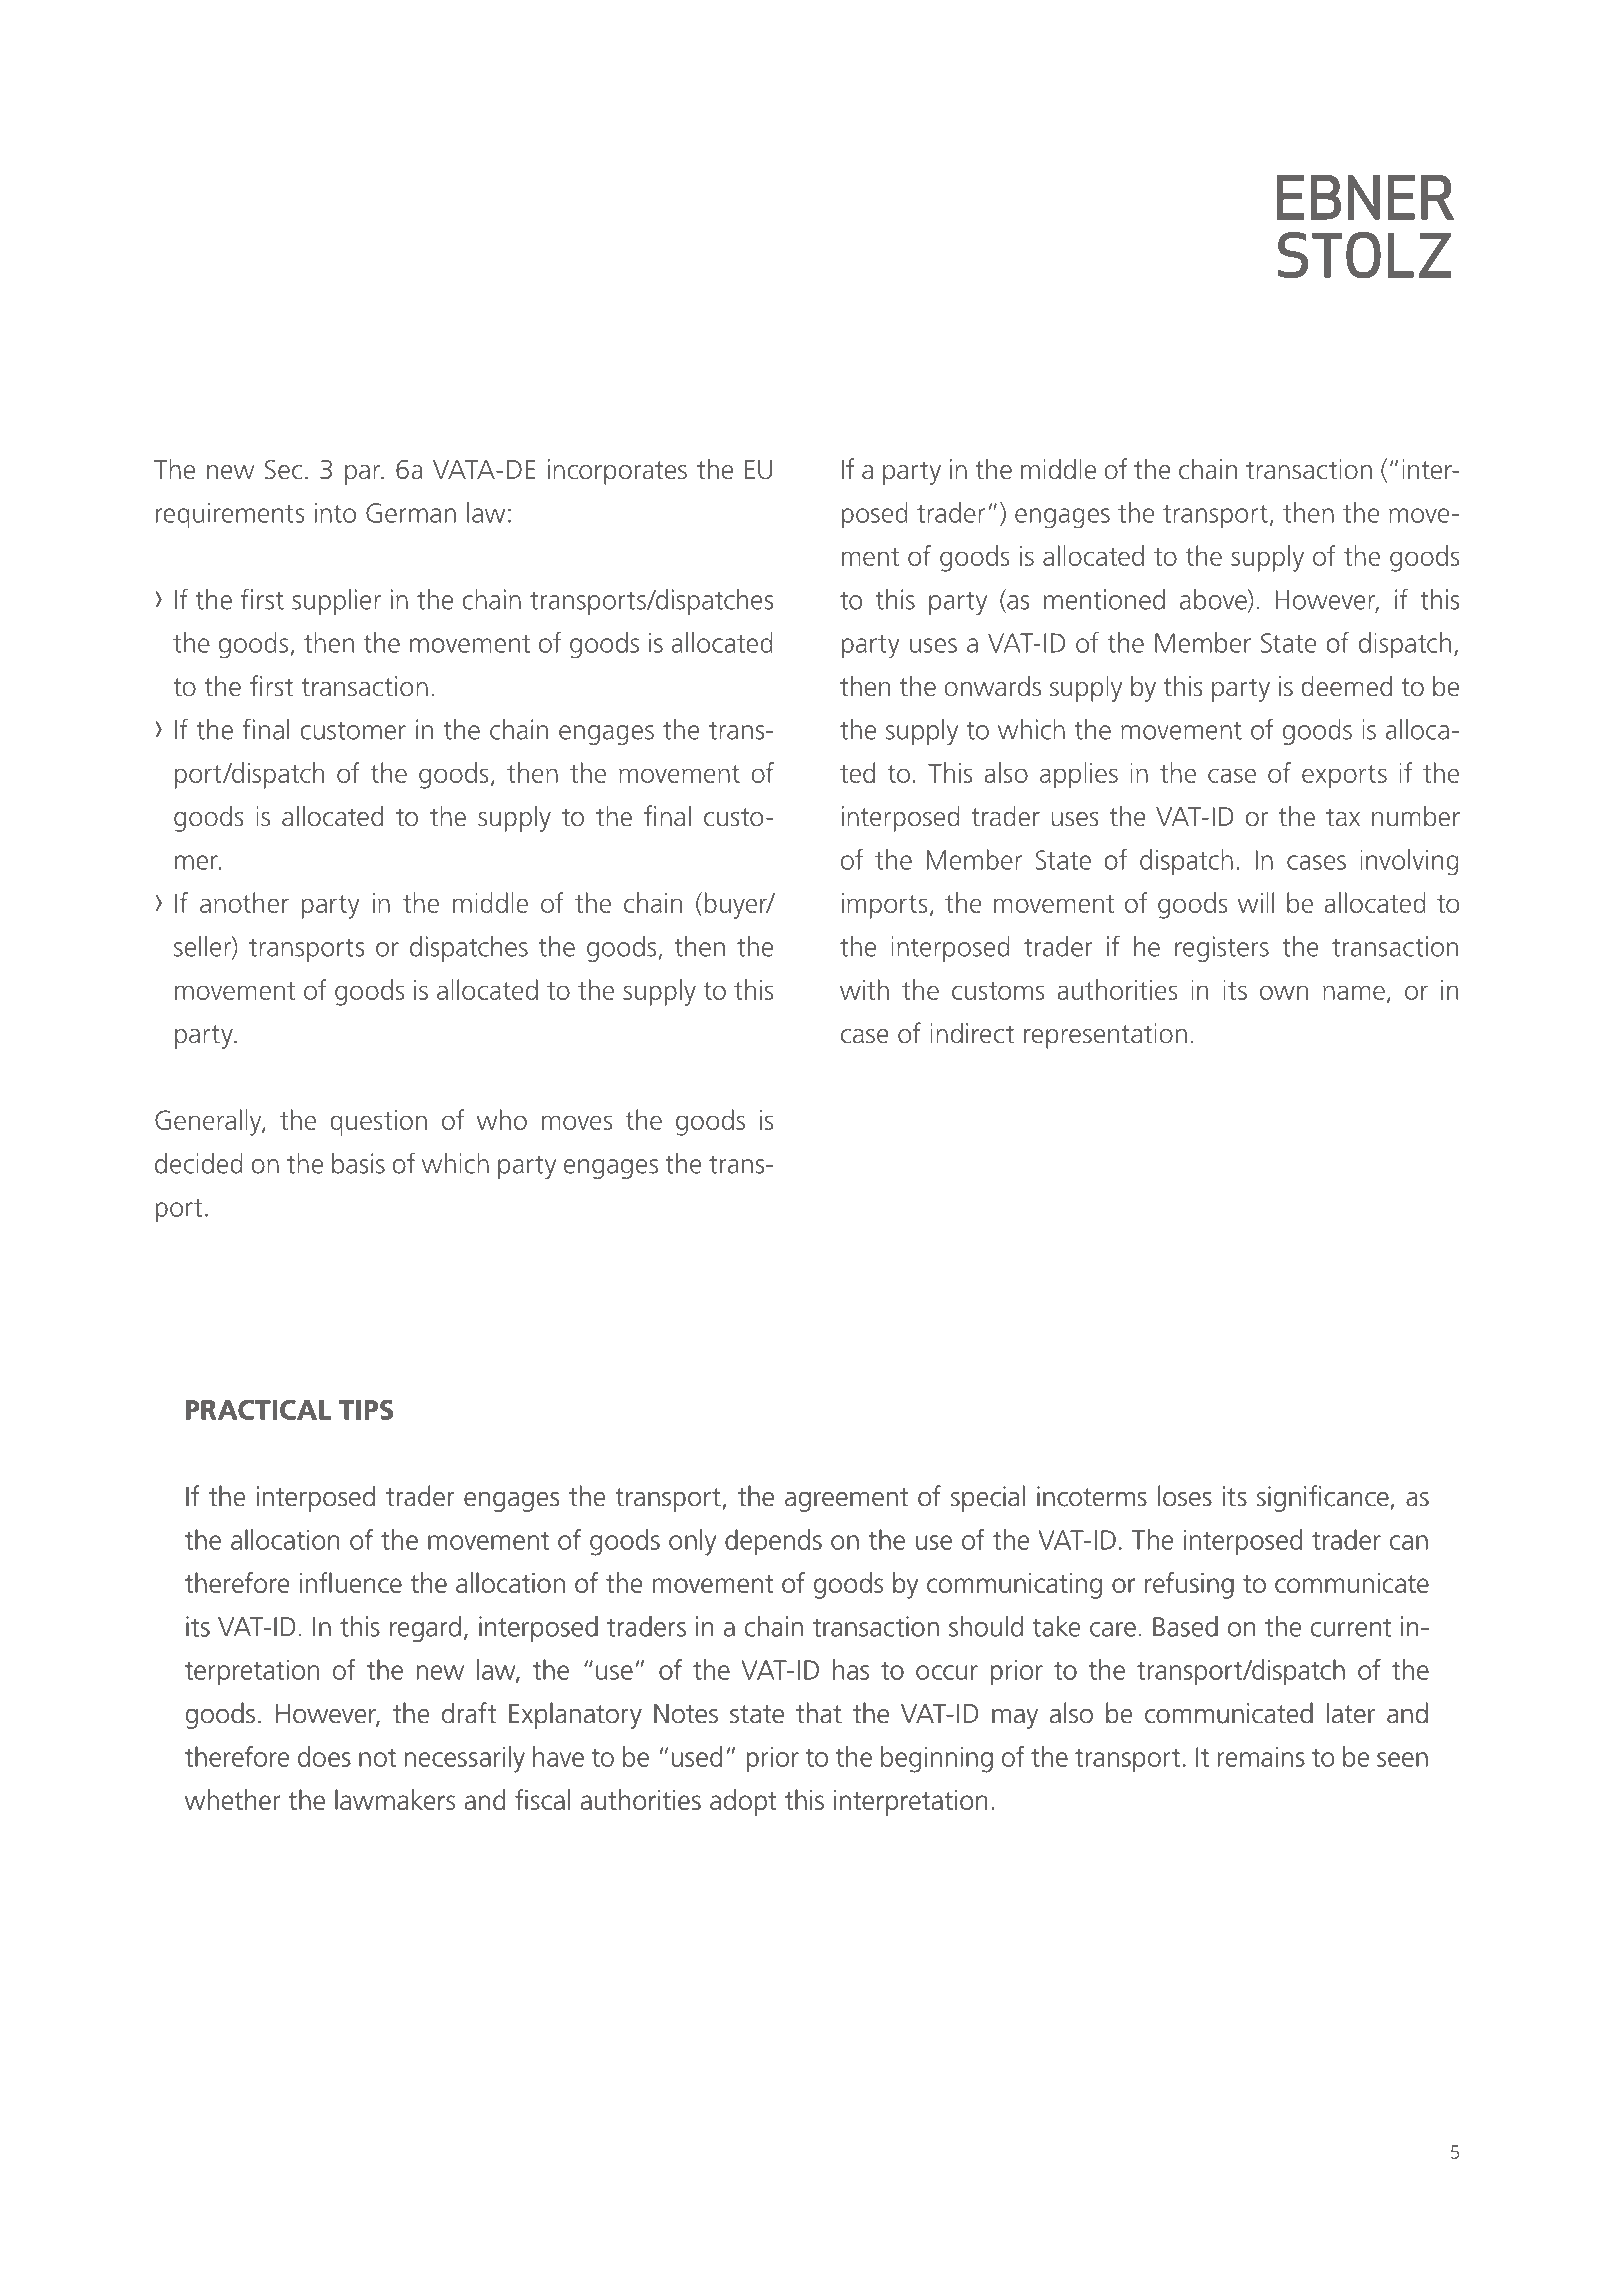  What do you see at coordinates (988, 1498) in the document?
I see `special` at bounding box center [988, 1498].
